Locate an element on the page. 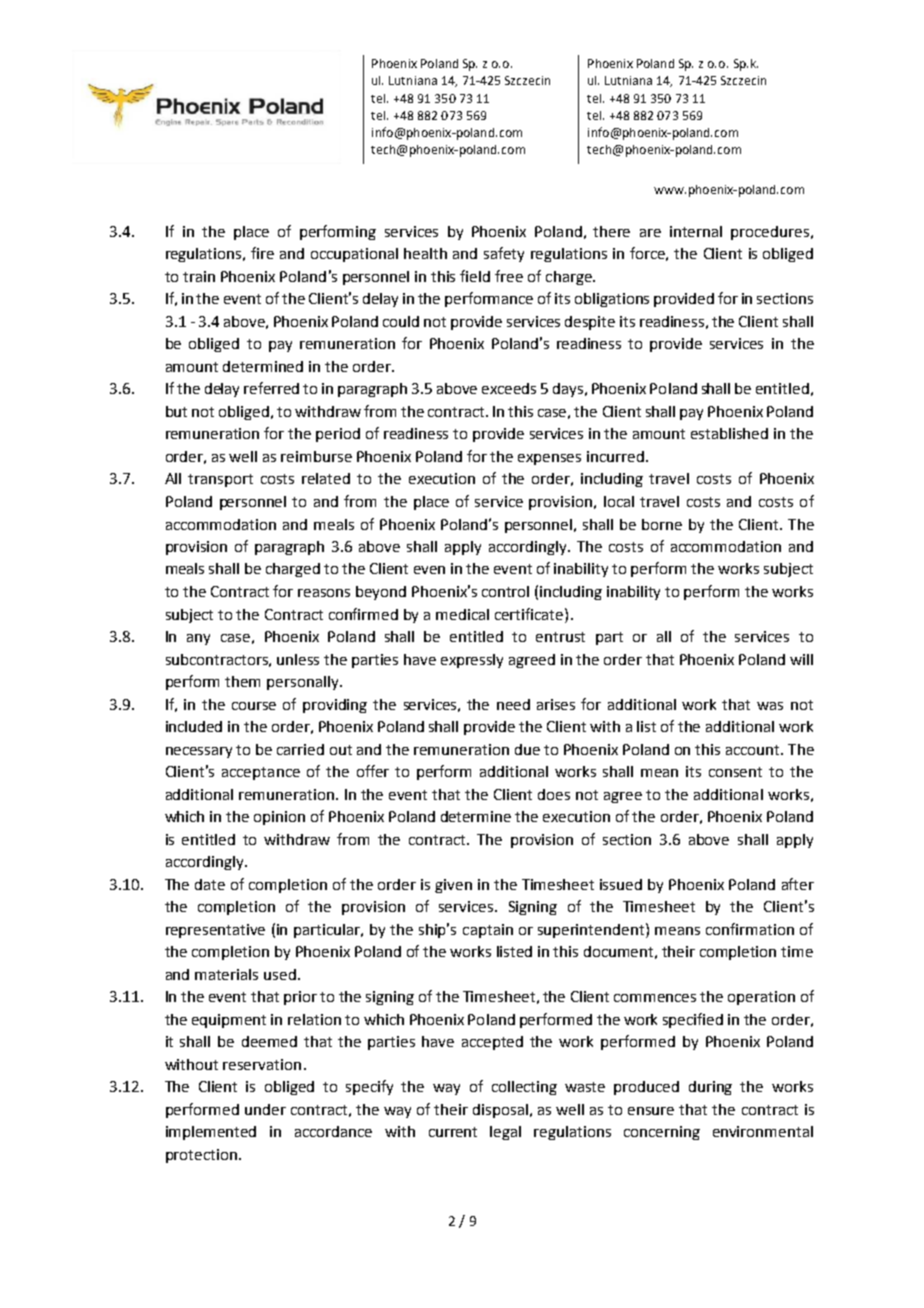  transport is located at coordinates (220, 480).
